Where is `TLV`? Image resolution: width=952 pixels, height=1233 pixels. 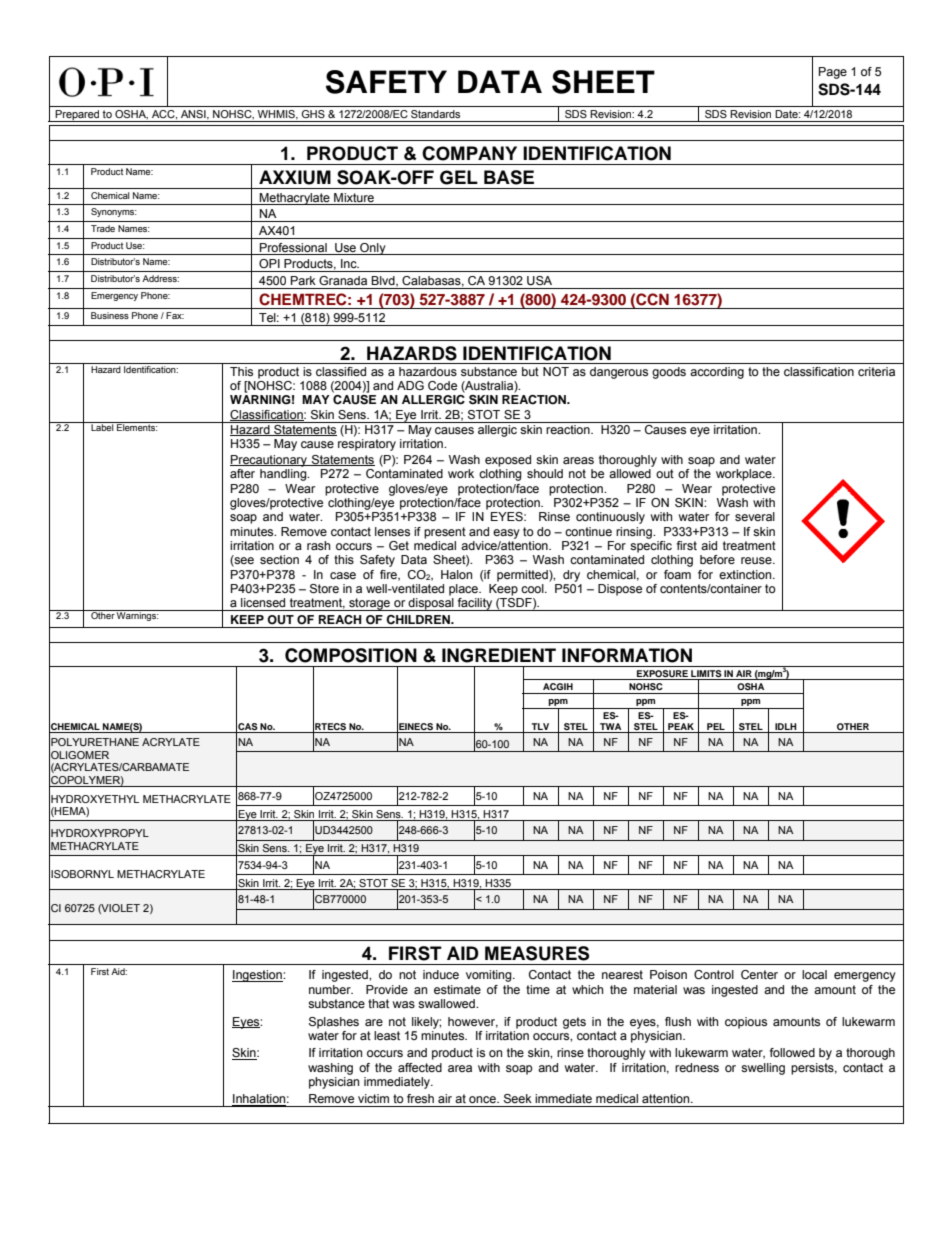
TLV is located at coordinates (540, 726).
